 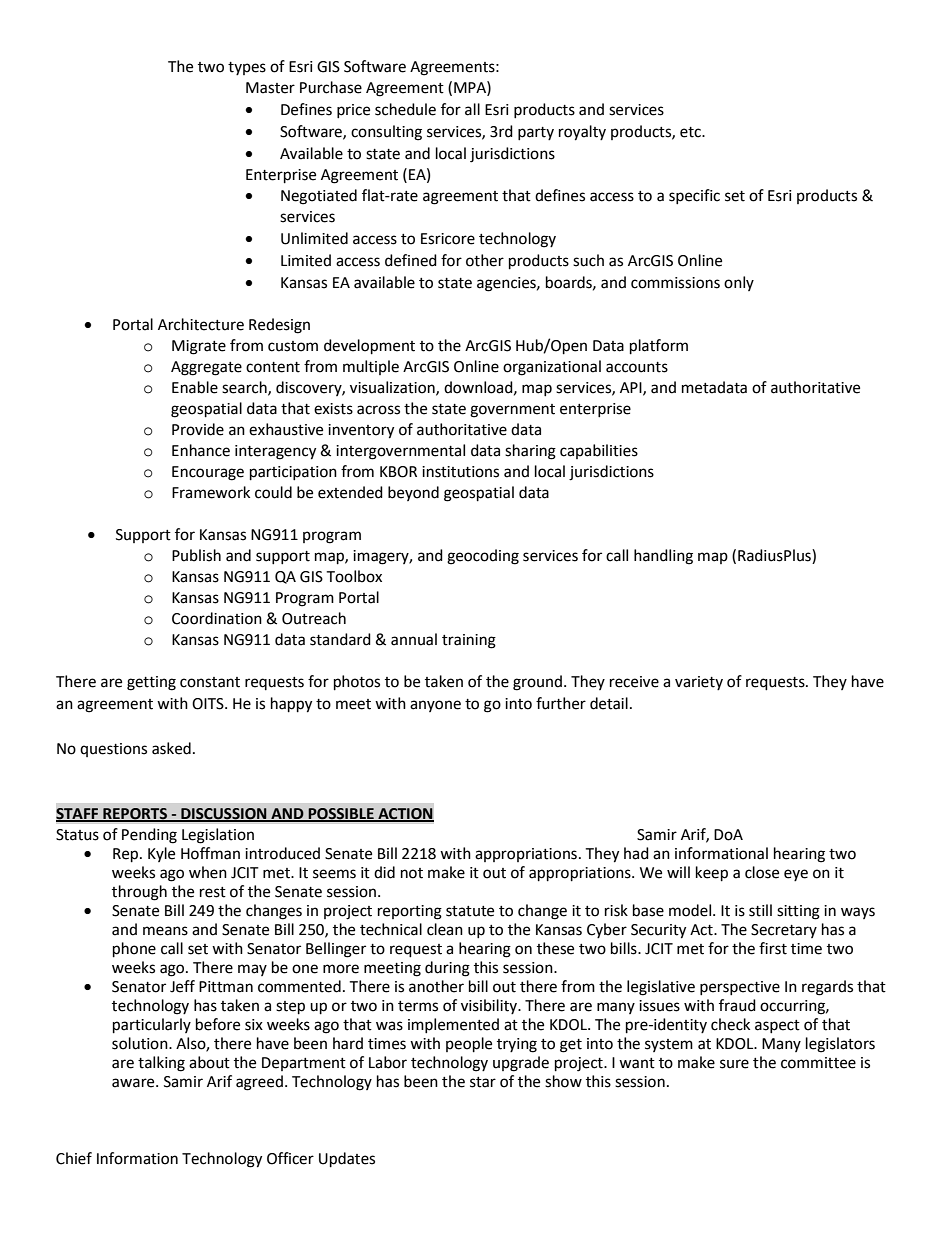 I want to click on schedule, so click(x=405, y=109).
